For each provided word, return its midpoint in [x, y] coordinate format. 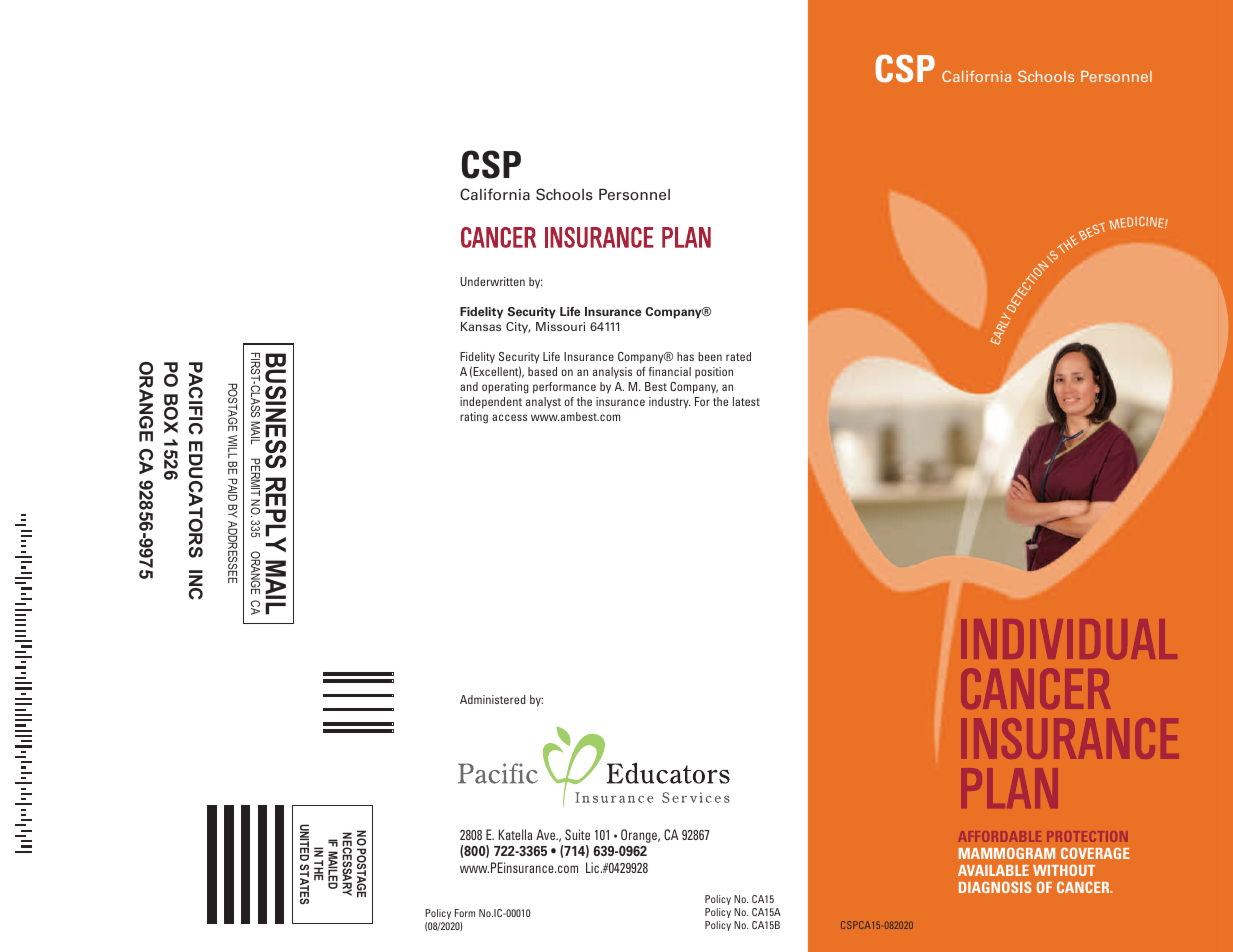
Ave [547, 834]
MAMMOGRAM [1007, 853]
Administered [493, 699]
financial [670, 371]
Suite [577, 834]
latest [746, 401]
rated [738, 356]
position [714, 372]
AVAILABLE [993, 870]
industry [669, 403]
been [710, 356]
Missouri [560, 326]
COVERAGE [1095, 853]
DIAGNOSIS [995, 887]
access [509, 417]
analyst [543, 403]
